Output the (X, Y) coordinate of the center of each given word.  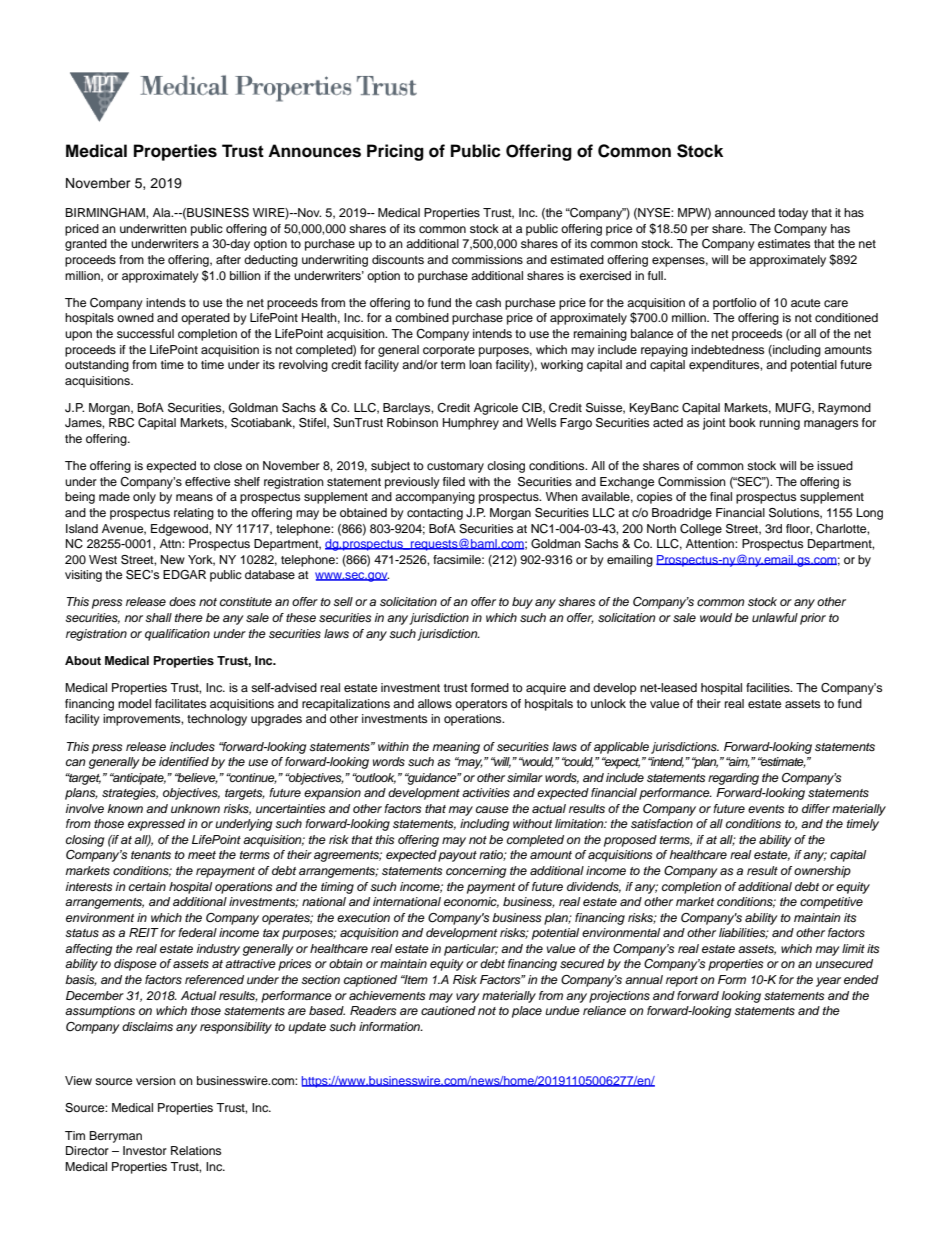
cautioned (448, 1010)
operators (481, 705)
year (828, 982)
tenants (151, 855)
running (780, 424)
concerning (476, 872)
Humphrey (471, 424)
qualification (177, 635)
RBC (121, 423)
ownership (822, 872)
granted (86, 245)
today (793, 214)
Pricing (395, 152)
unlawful (775, 617)
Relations (196, 1150)
